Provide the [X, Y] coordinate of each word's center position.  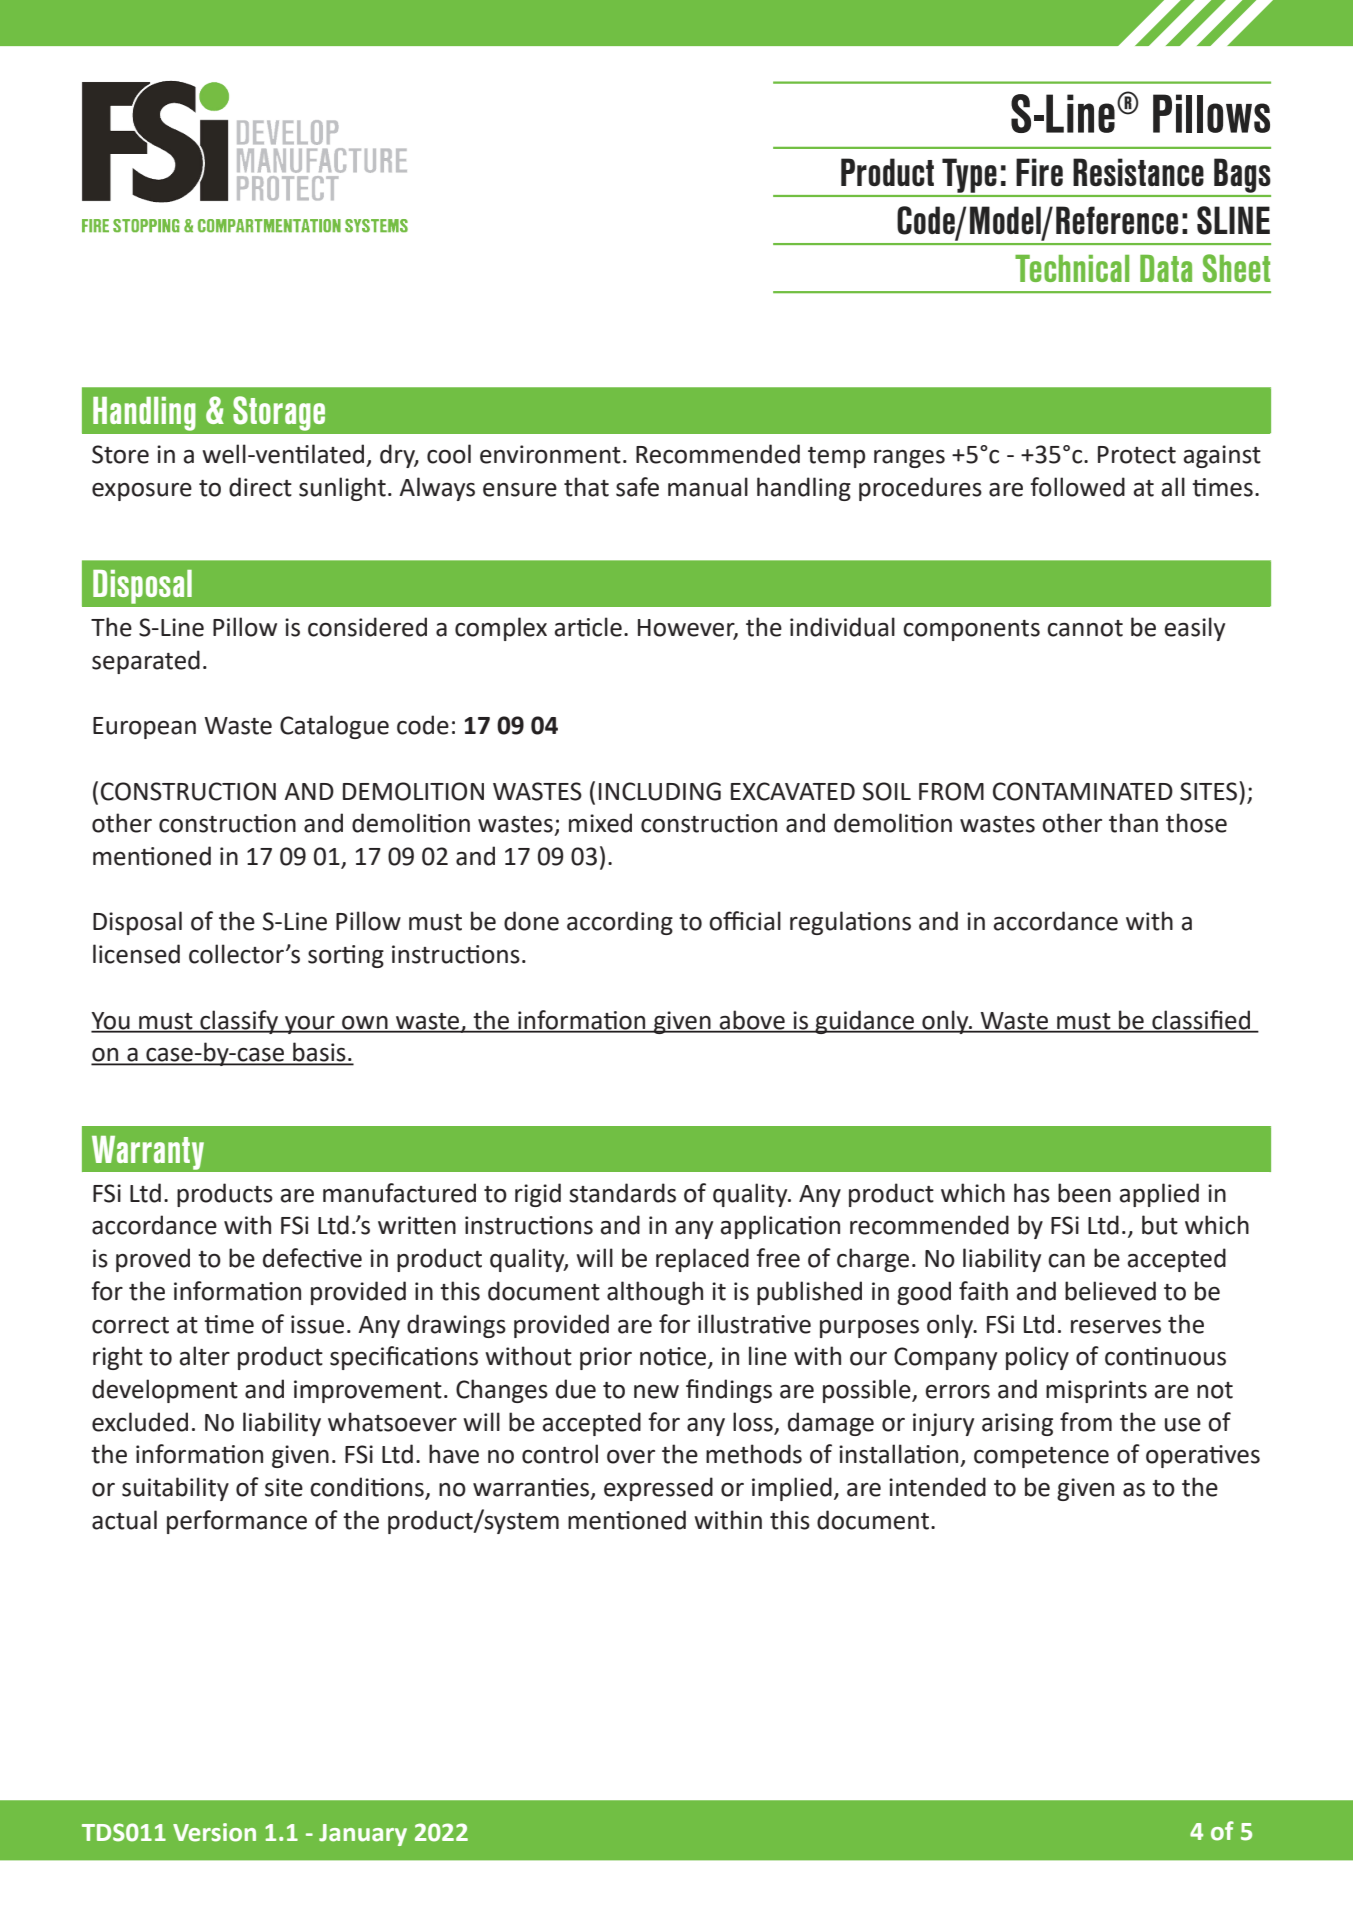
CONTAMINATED [1083, 791]
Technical [1072, 268]
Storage [279, 413]
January [363, 1835]
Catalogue [334, 727]
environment [550, 454]
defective [312, 1258]
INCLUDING [660, 791]
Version [214, 1832]
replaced [702, 1260]
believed [1110, 1291]
